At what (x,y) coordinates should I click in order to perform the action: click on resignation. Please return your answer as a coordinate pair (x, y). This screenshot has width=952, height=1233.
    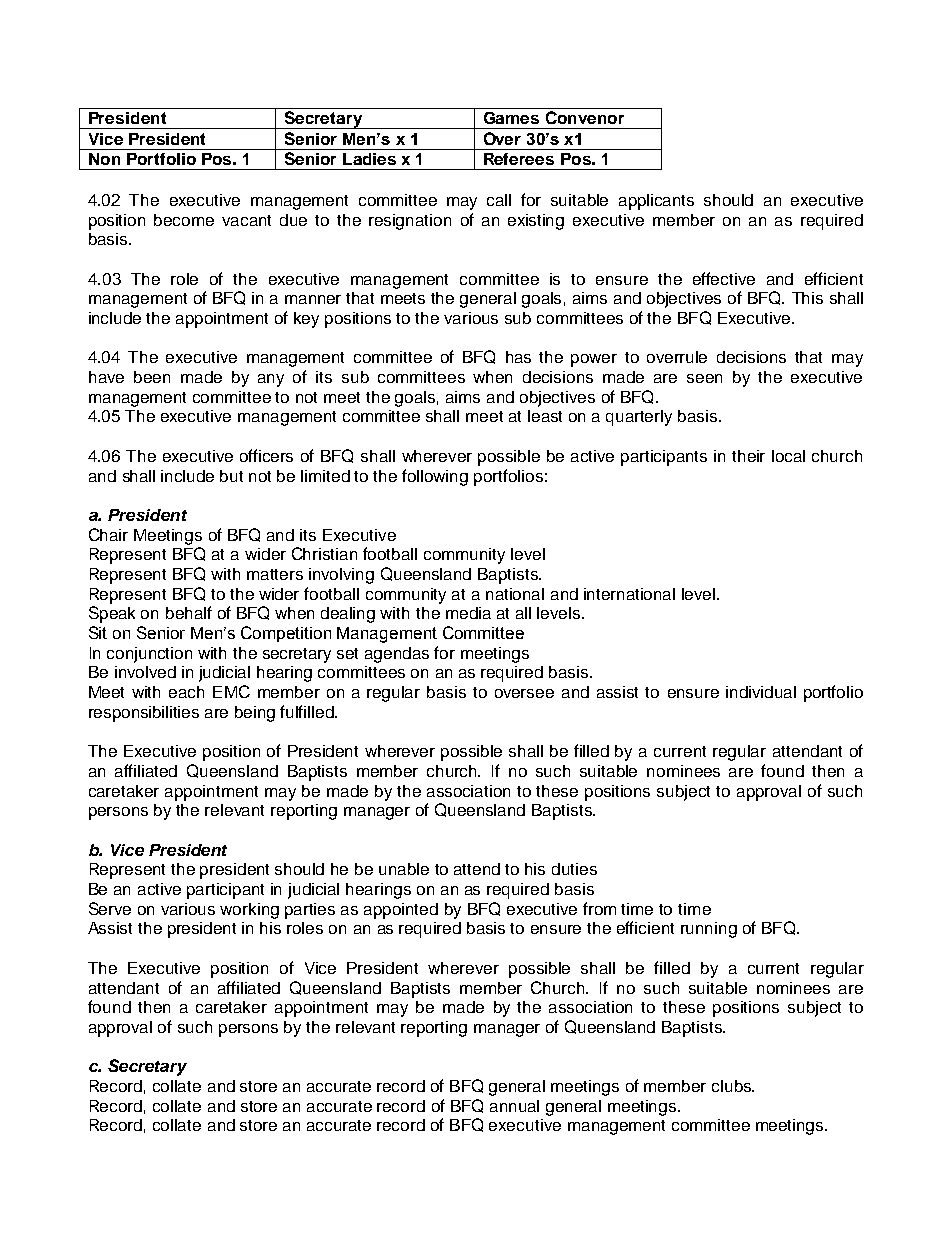
    Looking at the image, I should click on (410, 222).
